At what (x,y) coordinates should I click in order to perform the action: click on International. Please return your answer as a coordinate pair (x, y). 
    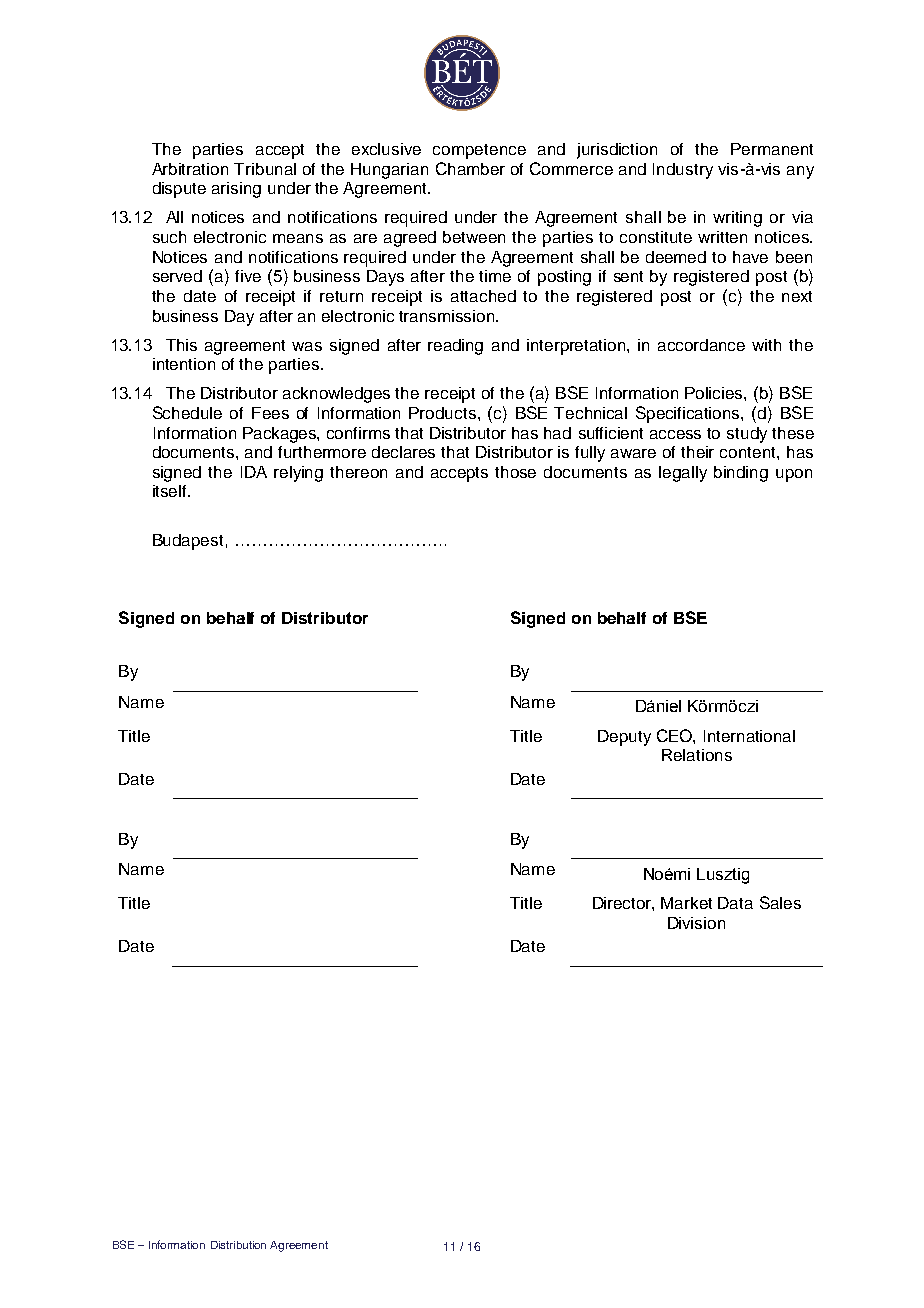
    Looking at the image, I should click on (749, 736).
